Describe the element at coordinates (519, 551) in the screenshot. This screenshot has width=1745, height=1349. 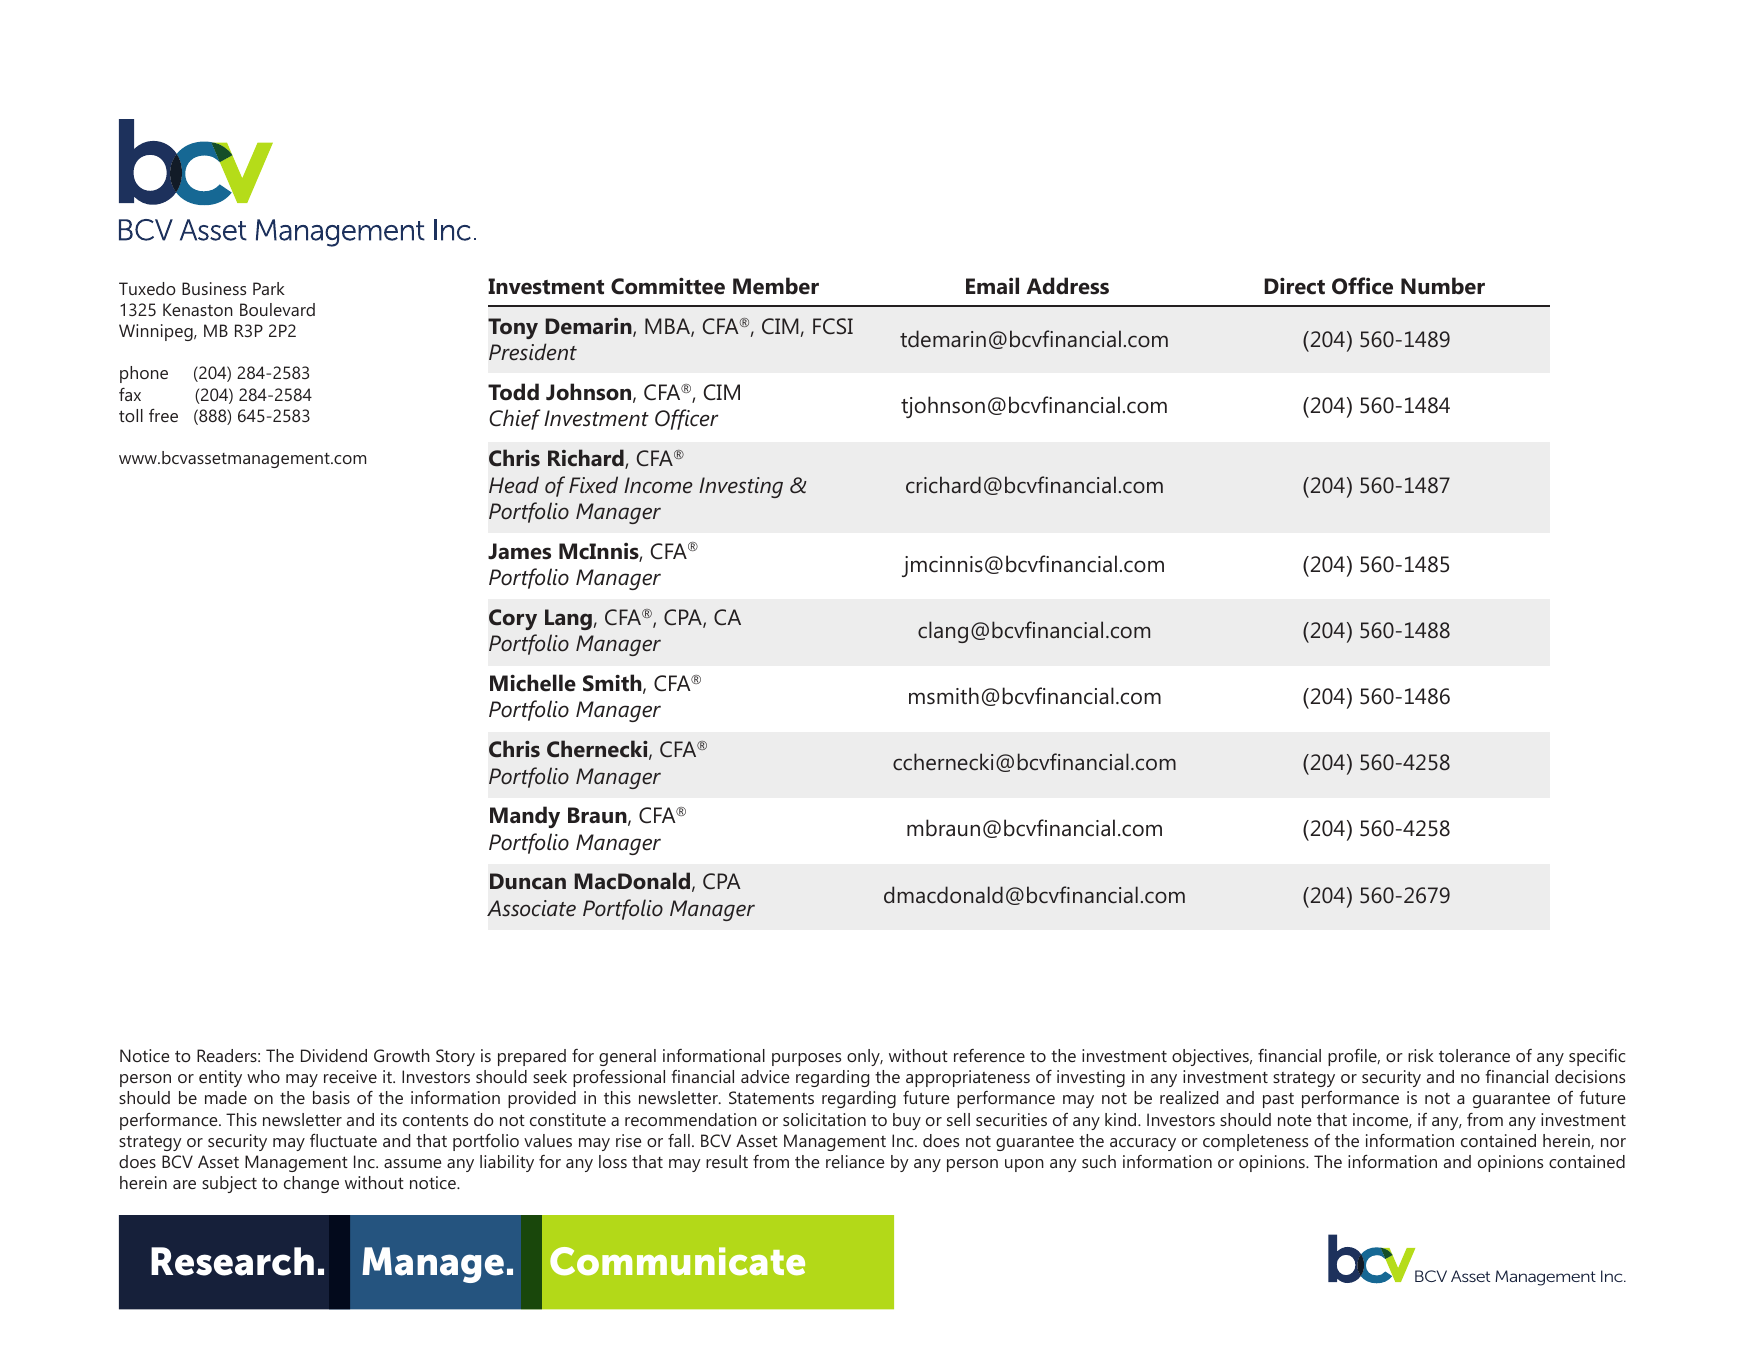
I see `James` at that location.
